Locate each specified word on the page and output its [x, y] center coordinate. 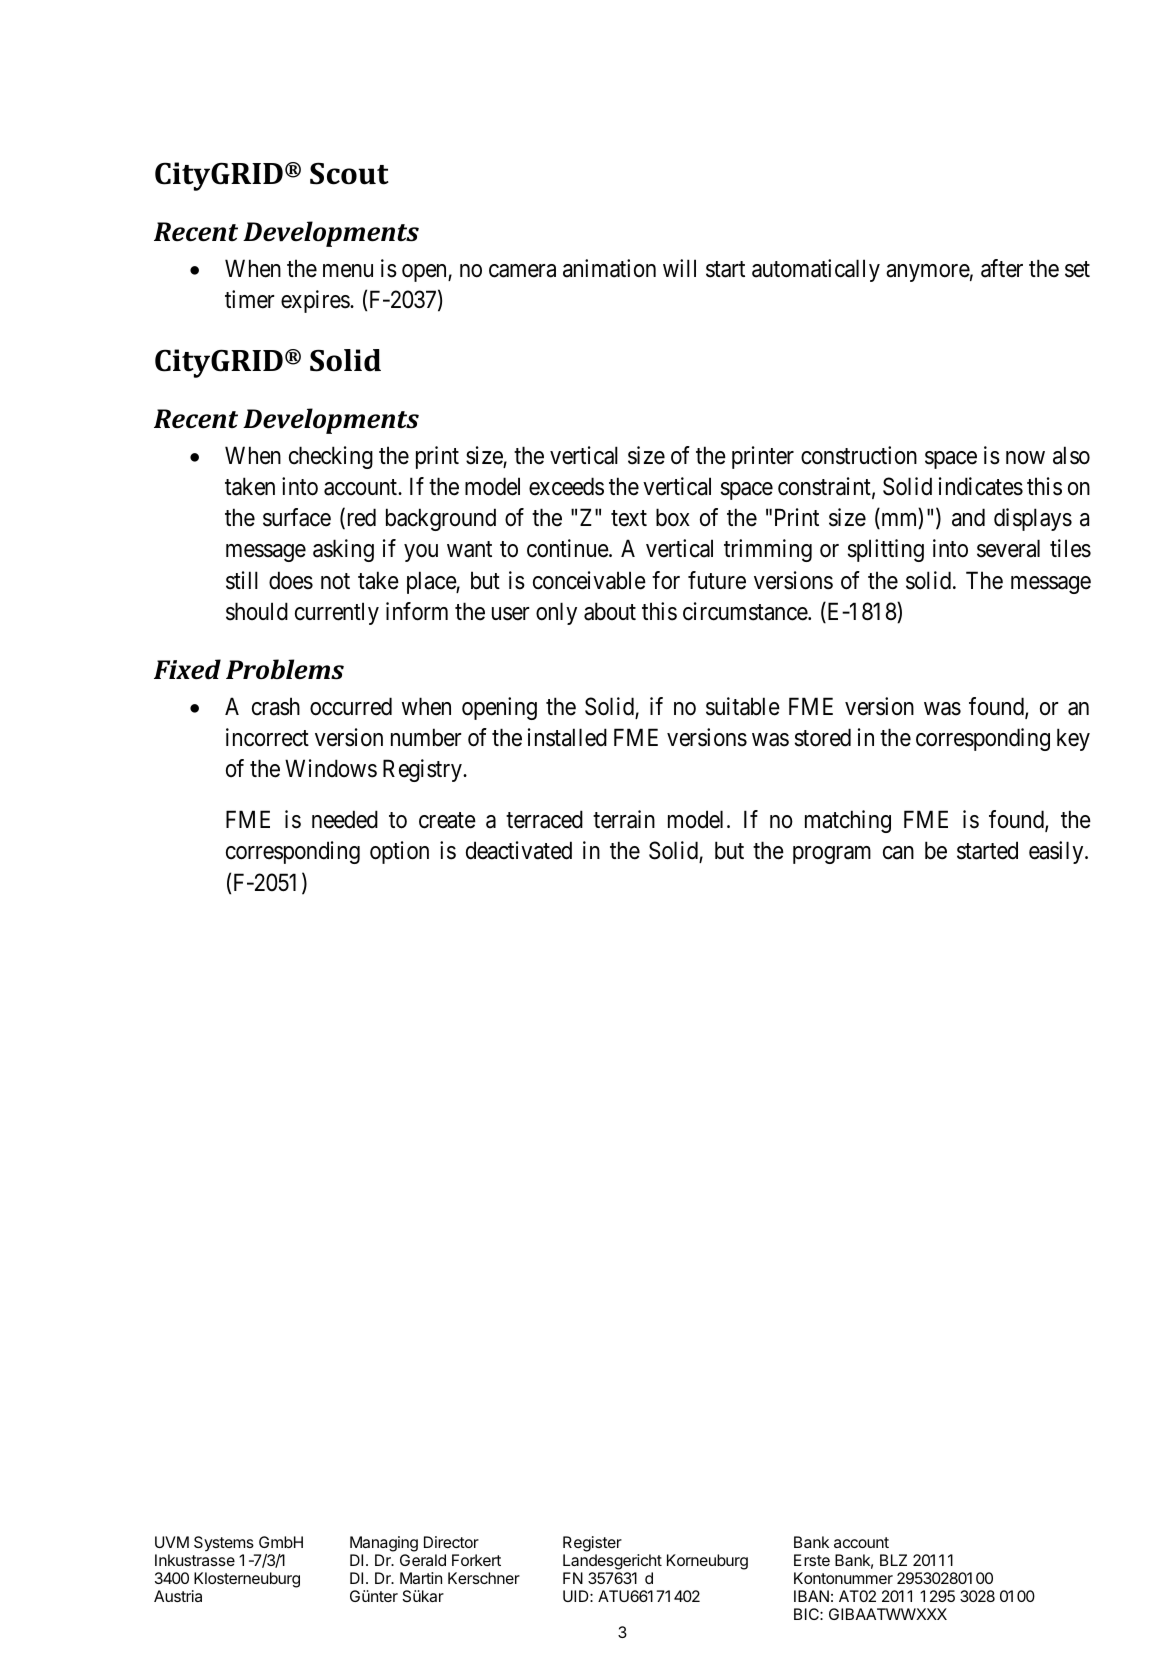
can [898, 853]
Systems [224, 1544]
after [1002, 268]
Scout [349, 173]
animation [609, 268]
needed [345, 819]
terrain [624, 819]
